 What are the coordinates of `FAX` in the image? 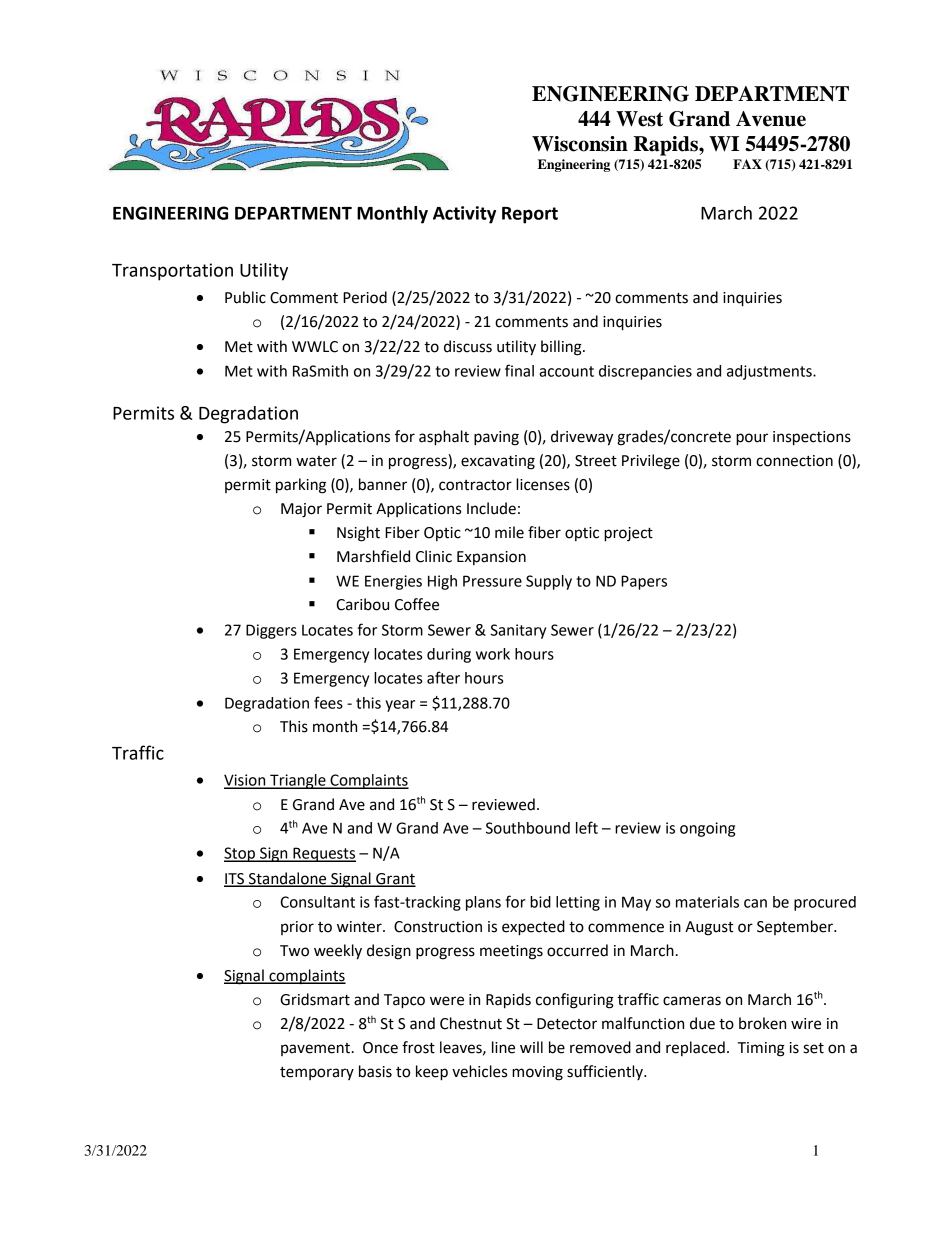 It's located at (747, 164).
